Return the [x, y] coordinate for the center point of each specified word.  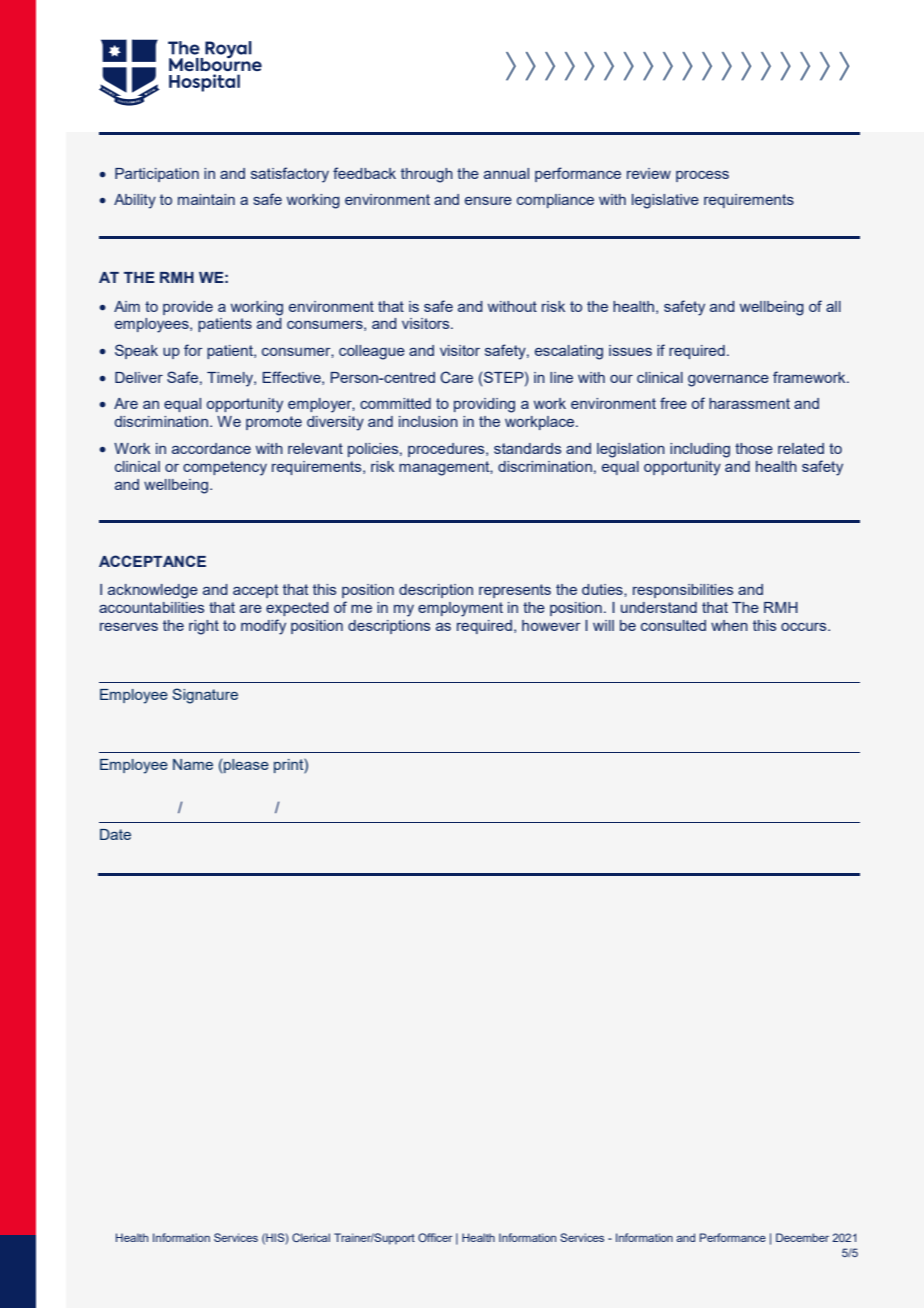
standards [527, 448]
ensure [488, 201]
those [754, 448]
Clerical [311, 1237]
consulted [673, 625]
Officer [435, 1237]
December [802, 1237]
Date [115, 834]
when [729, 625]
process [702, 176]
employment [460, 609]
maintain [206, 199]
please [246, 766]
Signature [205, 696]
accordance [211, 448]
